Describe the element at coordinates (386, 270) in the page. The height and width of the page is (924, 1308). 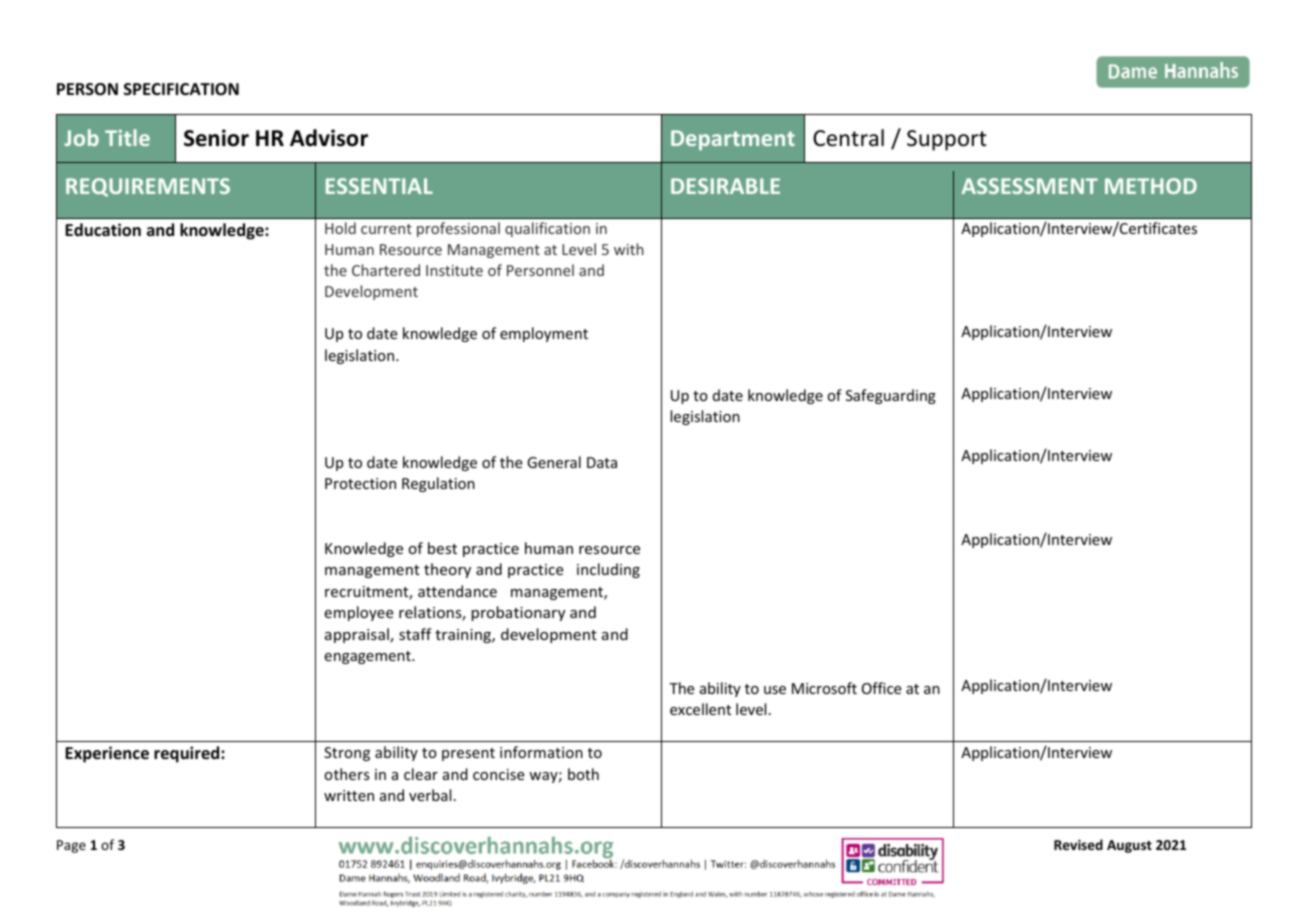
I see `Chartered` at that location.
